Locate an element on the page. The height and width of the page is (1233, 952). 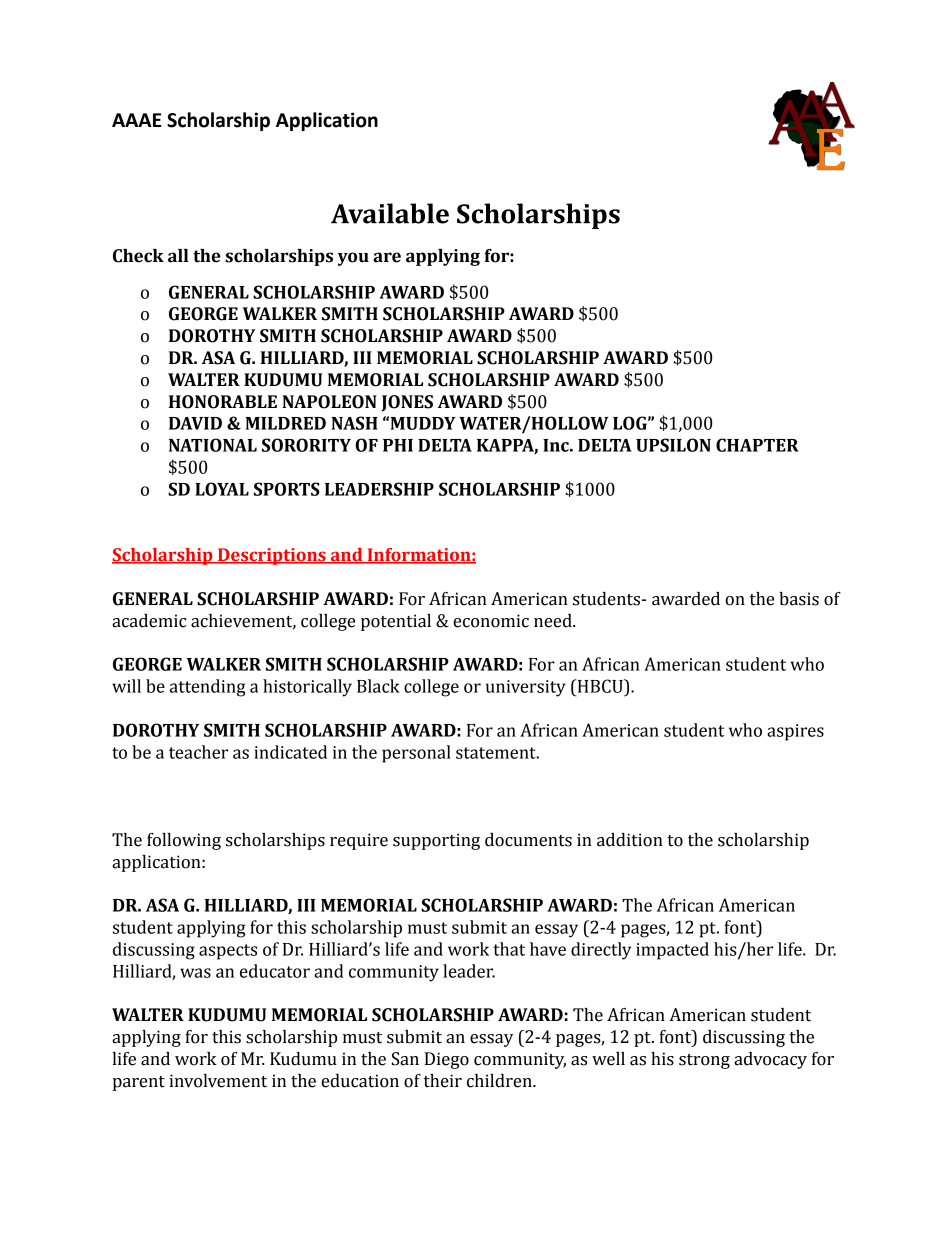
PHI is located at coordinates (398, 445).
